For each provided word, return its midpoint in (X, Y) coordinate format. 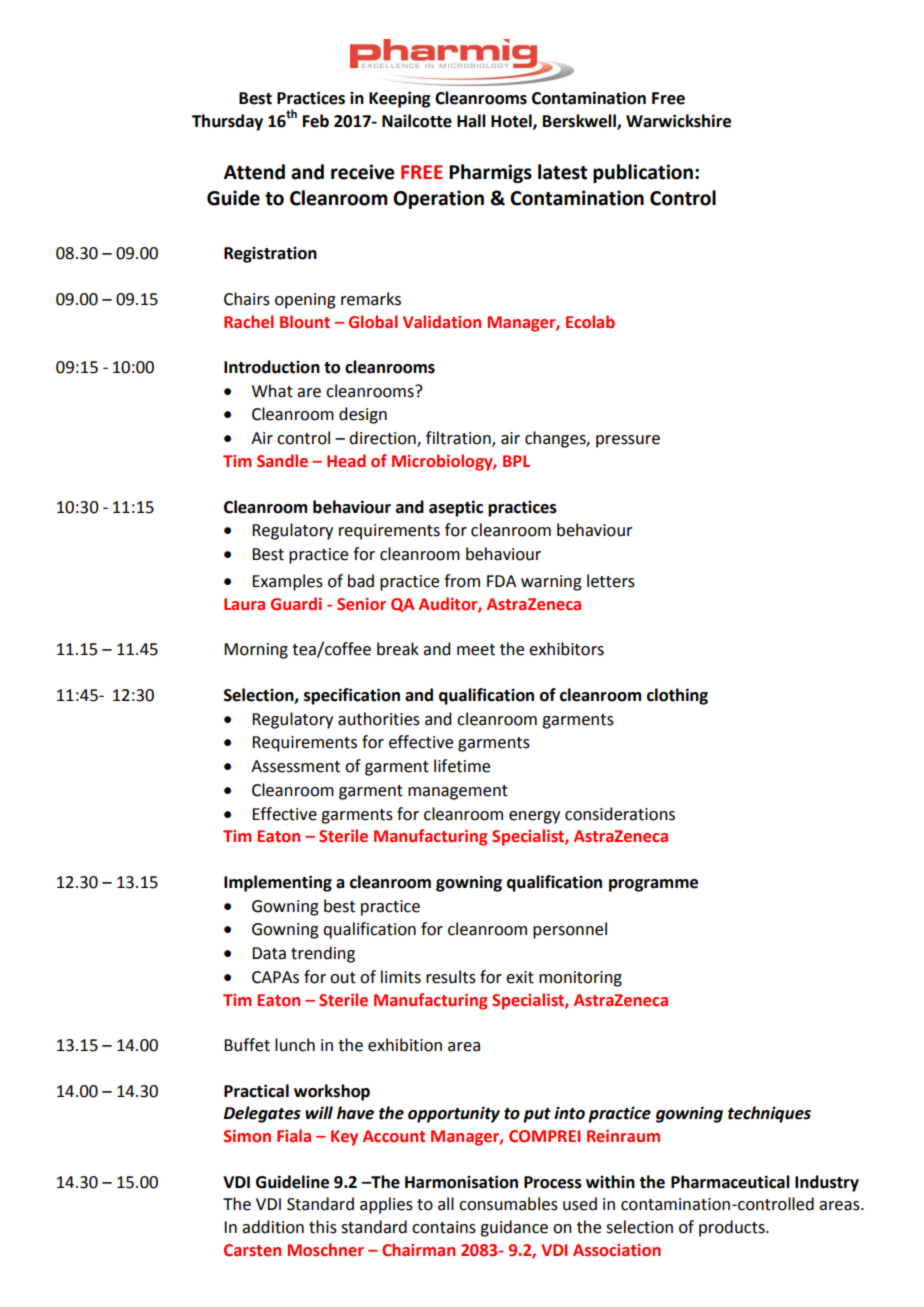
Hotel (512, 121)
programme (653, 885)
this (323, 1227)
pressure (628, 441)
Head (346, 461)
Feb (316, 121)
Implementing (278, 883)
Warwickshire (678, 121)
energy (534, 817)
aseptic (456, 508)
